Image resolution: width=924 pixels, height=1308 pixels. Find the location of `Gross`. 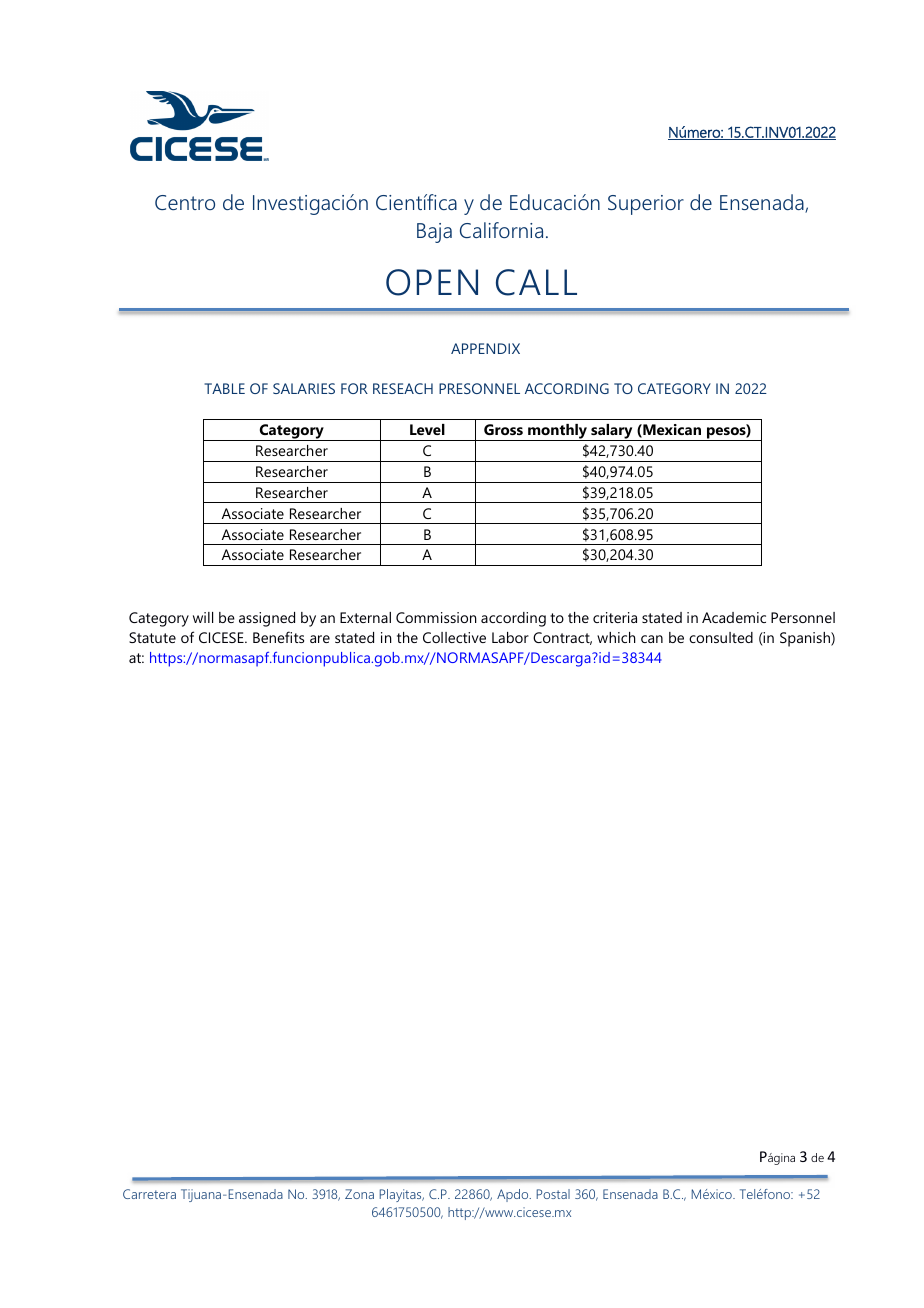

Gross is located at coordinates (503, 429).
